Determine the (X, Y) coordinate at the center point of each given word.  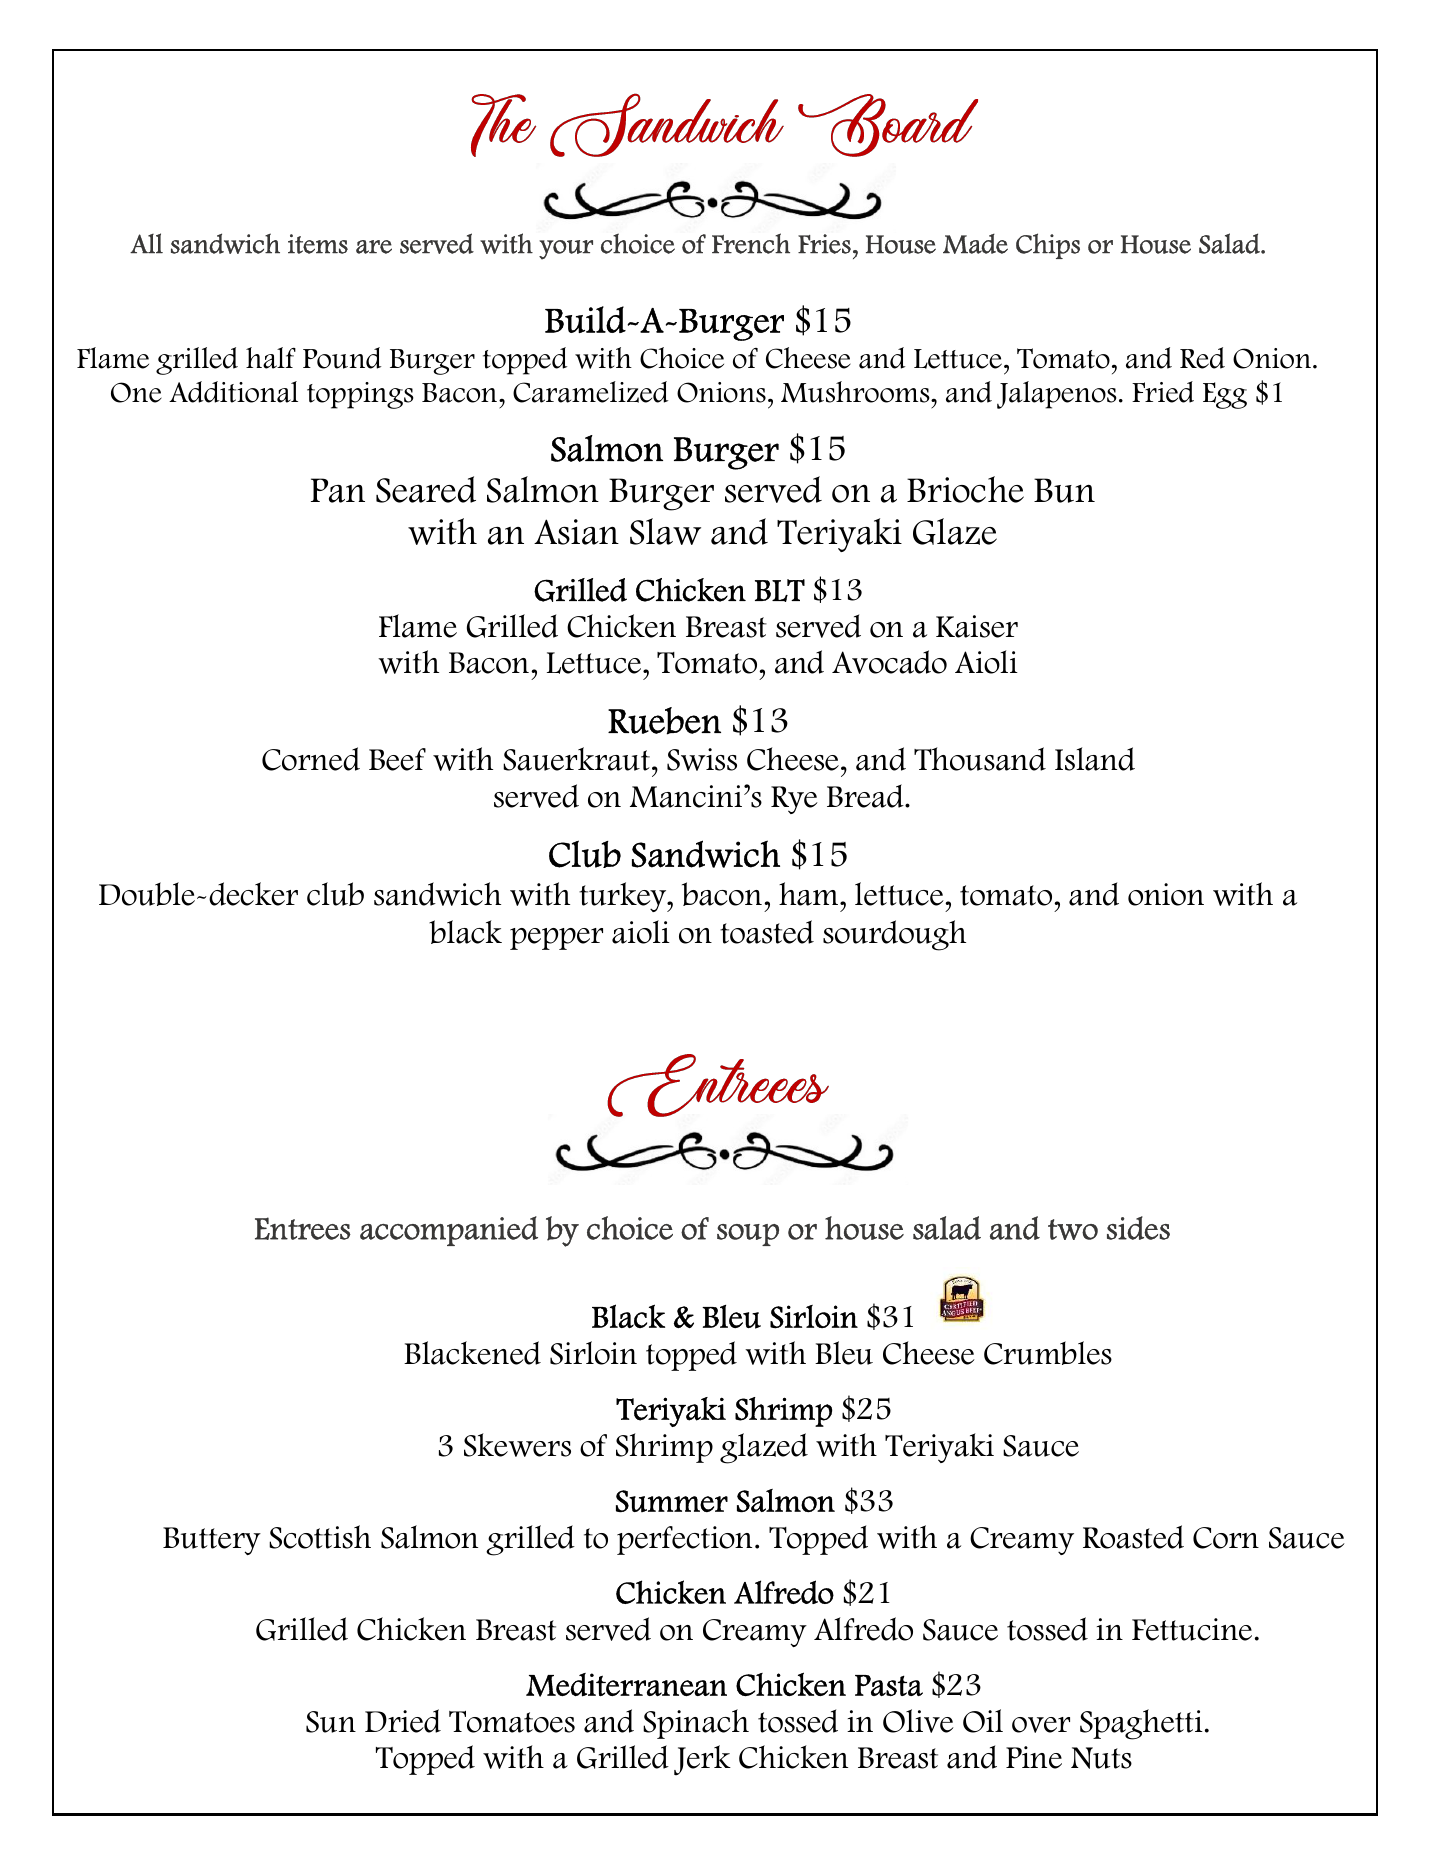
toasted (767, 932)
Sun (331, 1722)
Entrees (303, 1228)
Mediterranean (626, 1685)
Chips (1048, 246)
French (751, 243)
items (318, 244)
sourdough (894, 935)
